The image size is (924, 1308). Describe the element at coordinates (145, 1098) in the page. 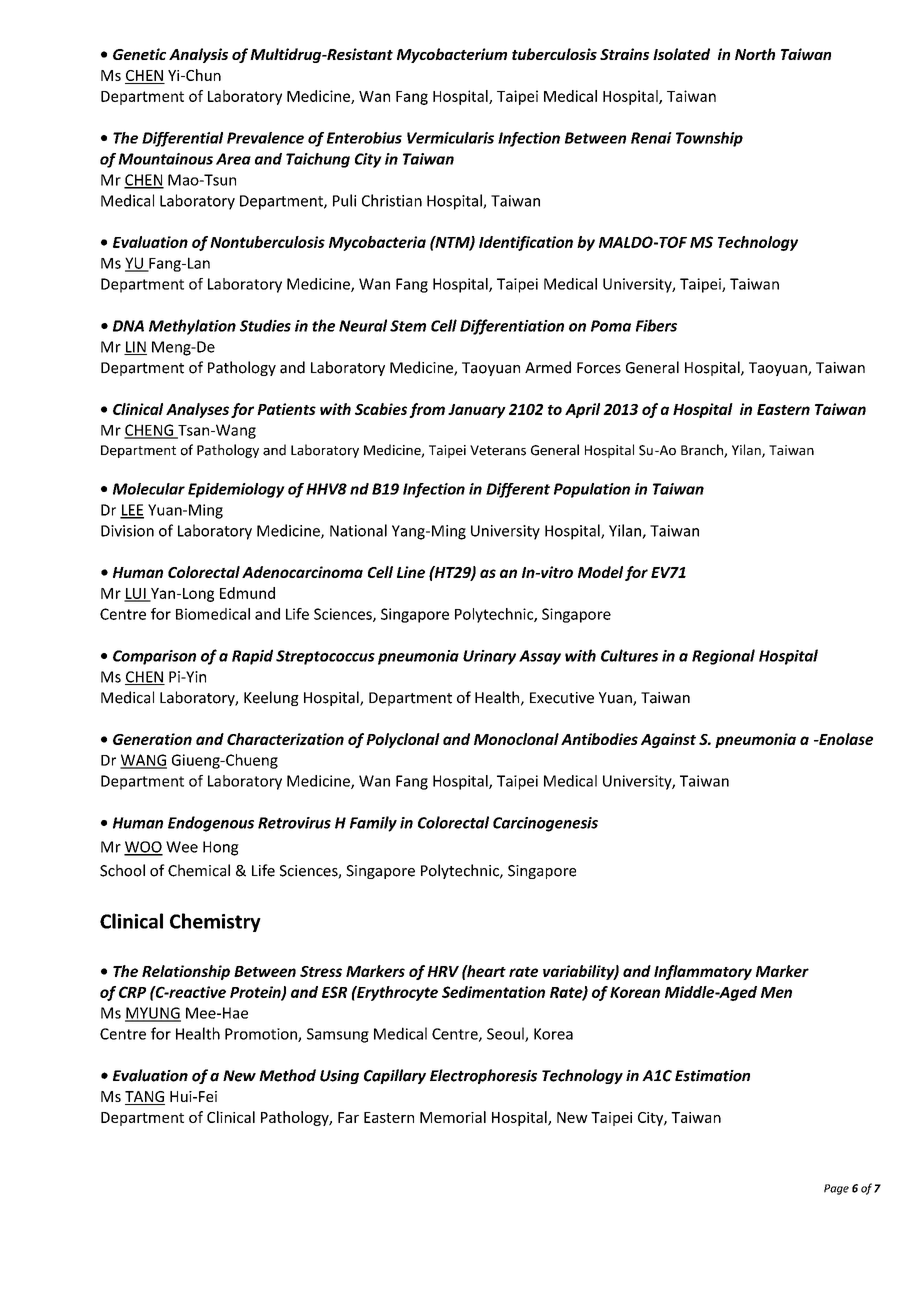

I see `TANG` at that location.
